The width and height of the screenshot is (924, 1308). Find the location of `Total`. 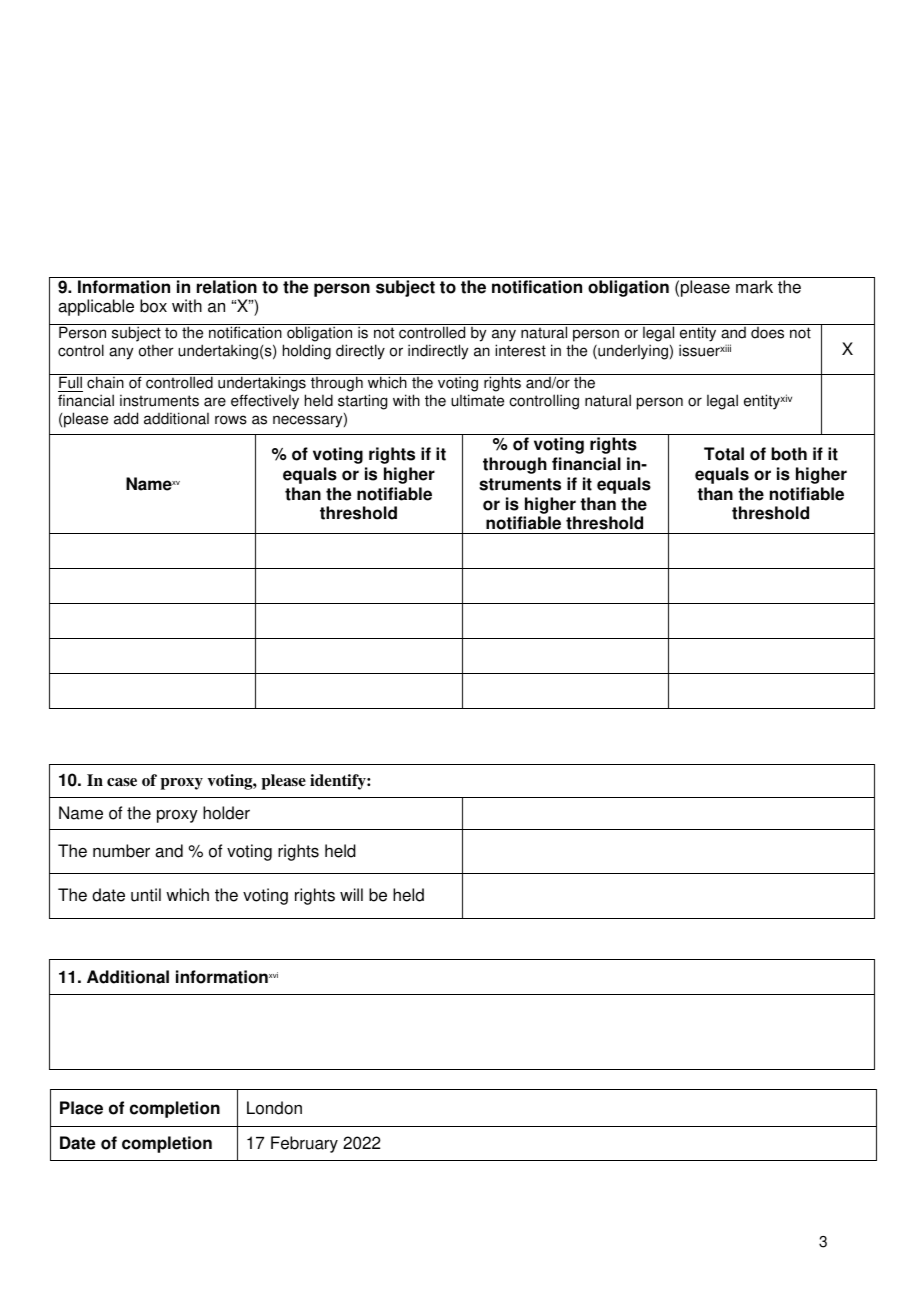

Total is located at coordinates (724, 454).
